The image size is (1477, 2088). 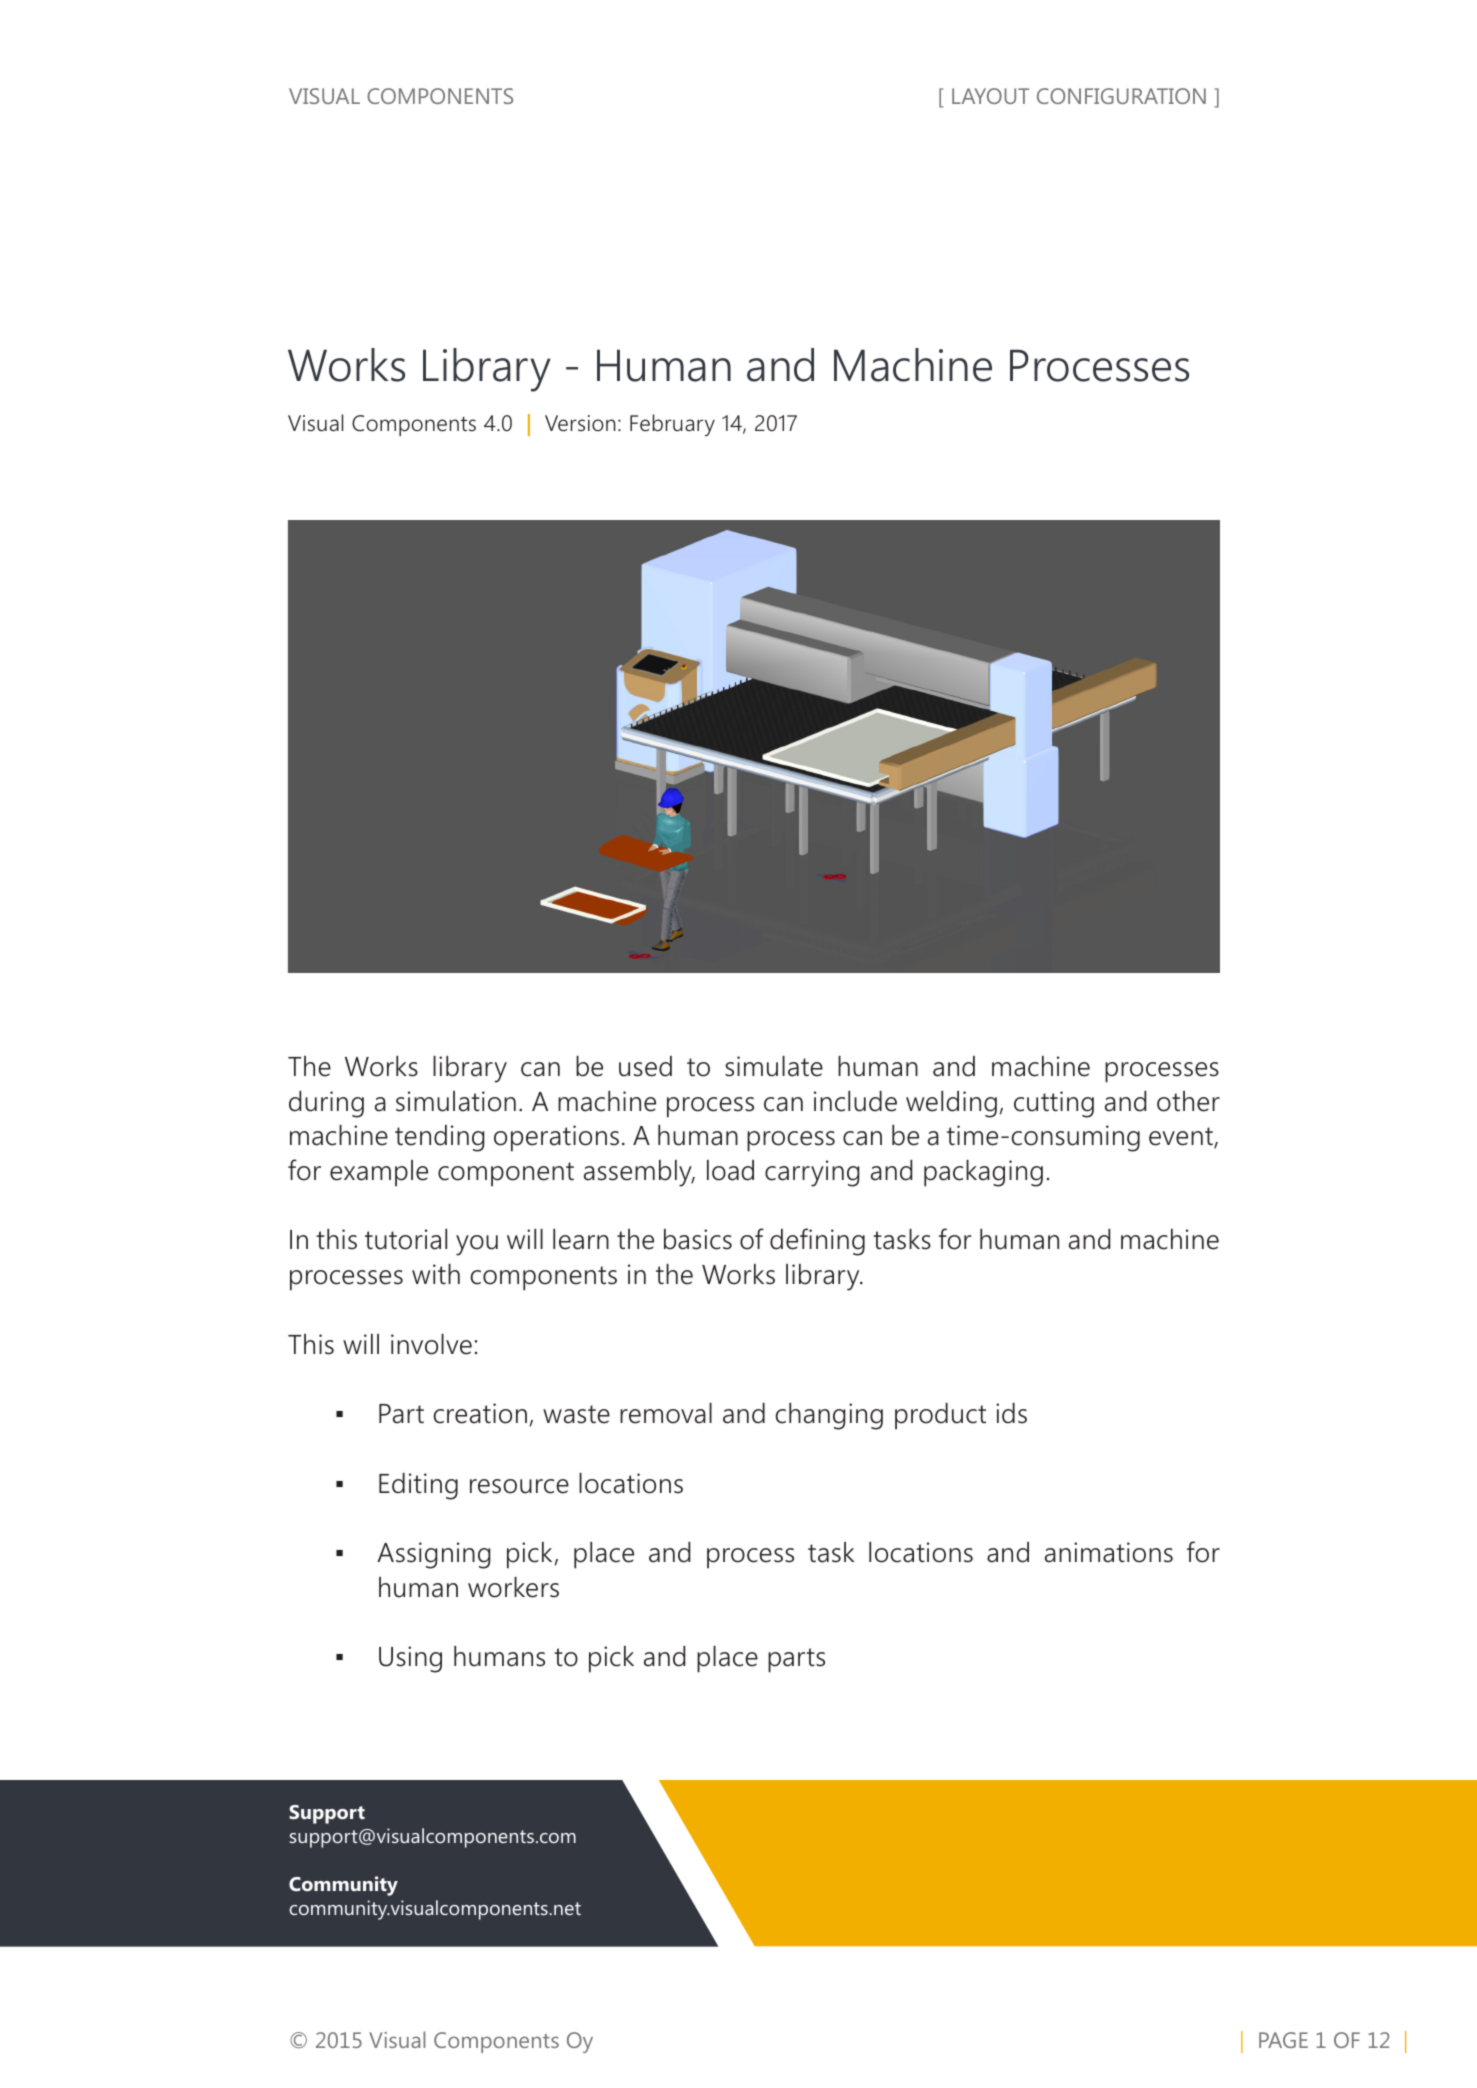 What do you see at coordinates (410, 1659) in the screenshot?
I see `Using` at bounding box center [410, 1659].
